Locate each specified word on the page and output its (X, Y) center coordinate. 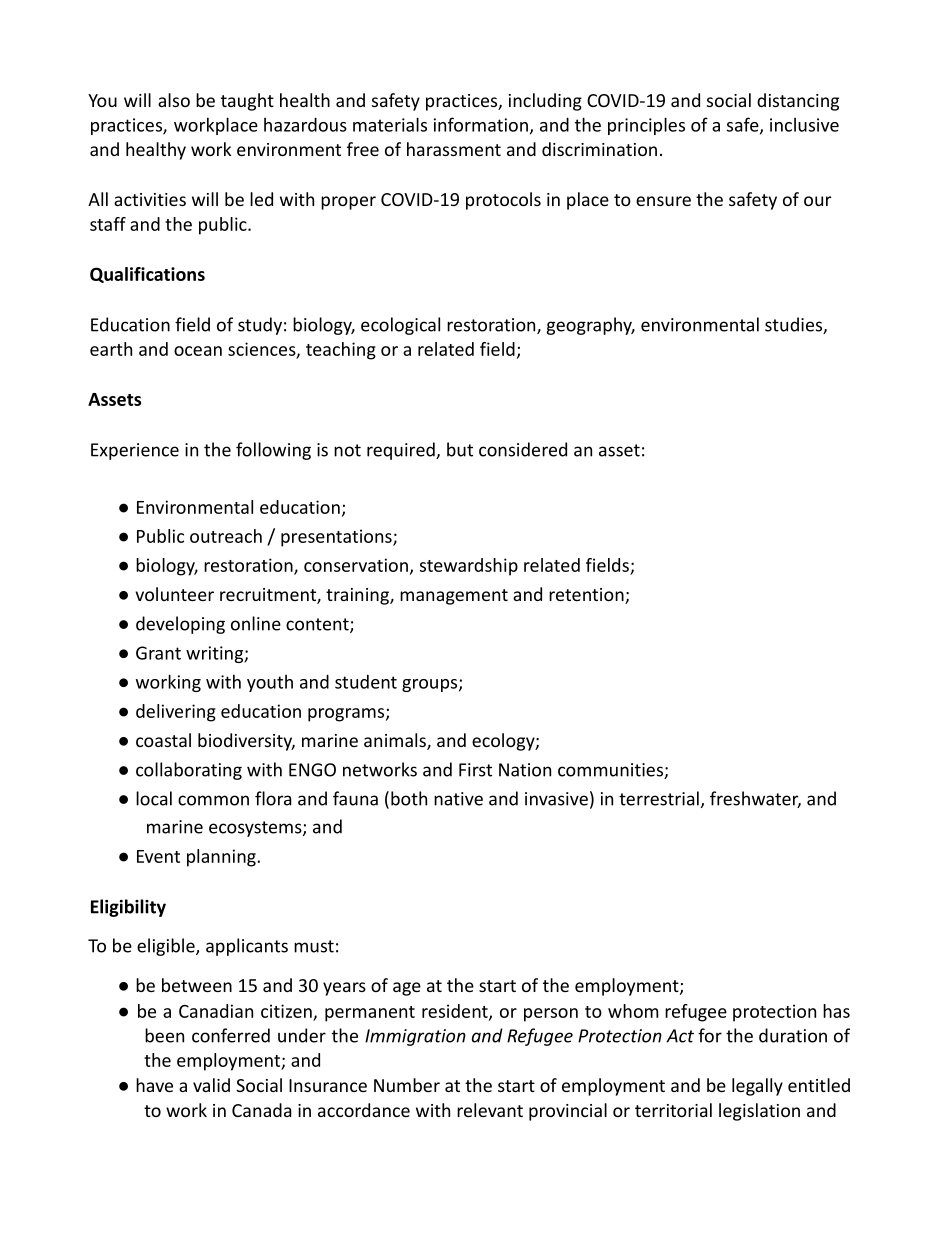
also (174, 100)
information (481, 124)
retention (587, 596)
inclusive (804, 125)
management (454, 597)
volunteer (174, 594)
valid (211, 1085)
